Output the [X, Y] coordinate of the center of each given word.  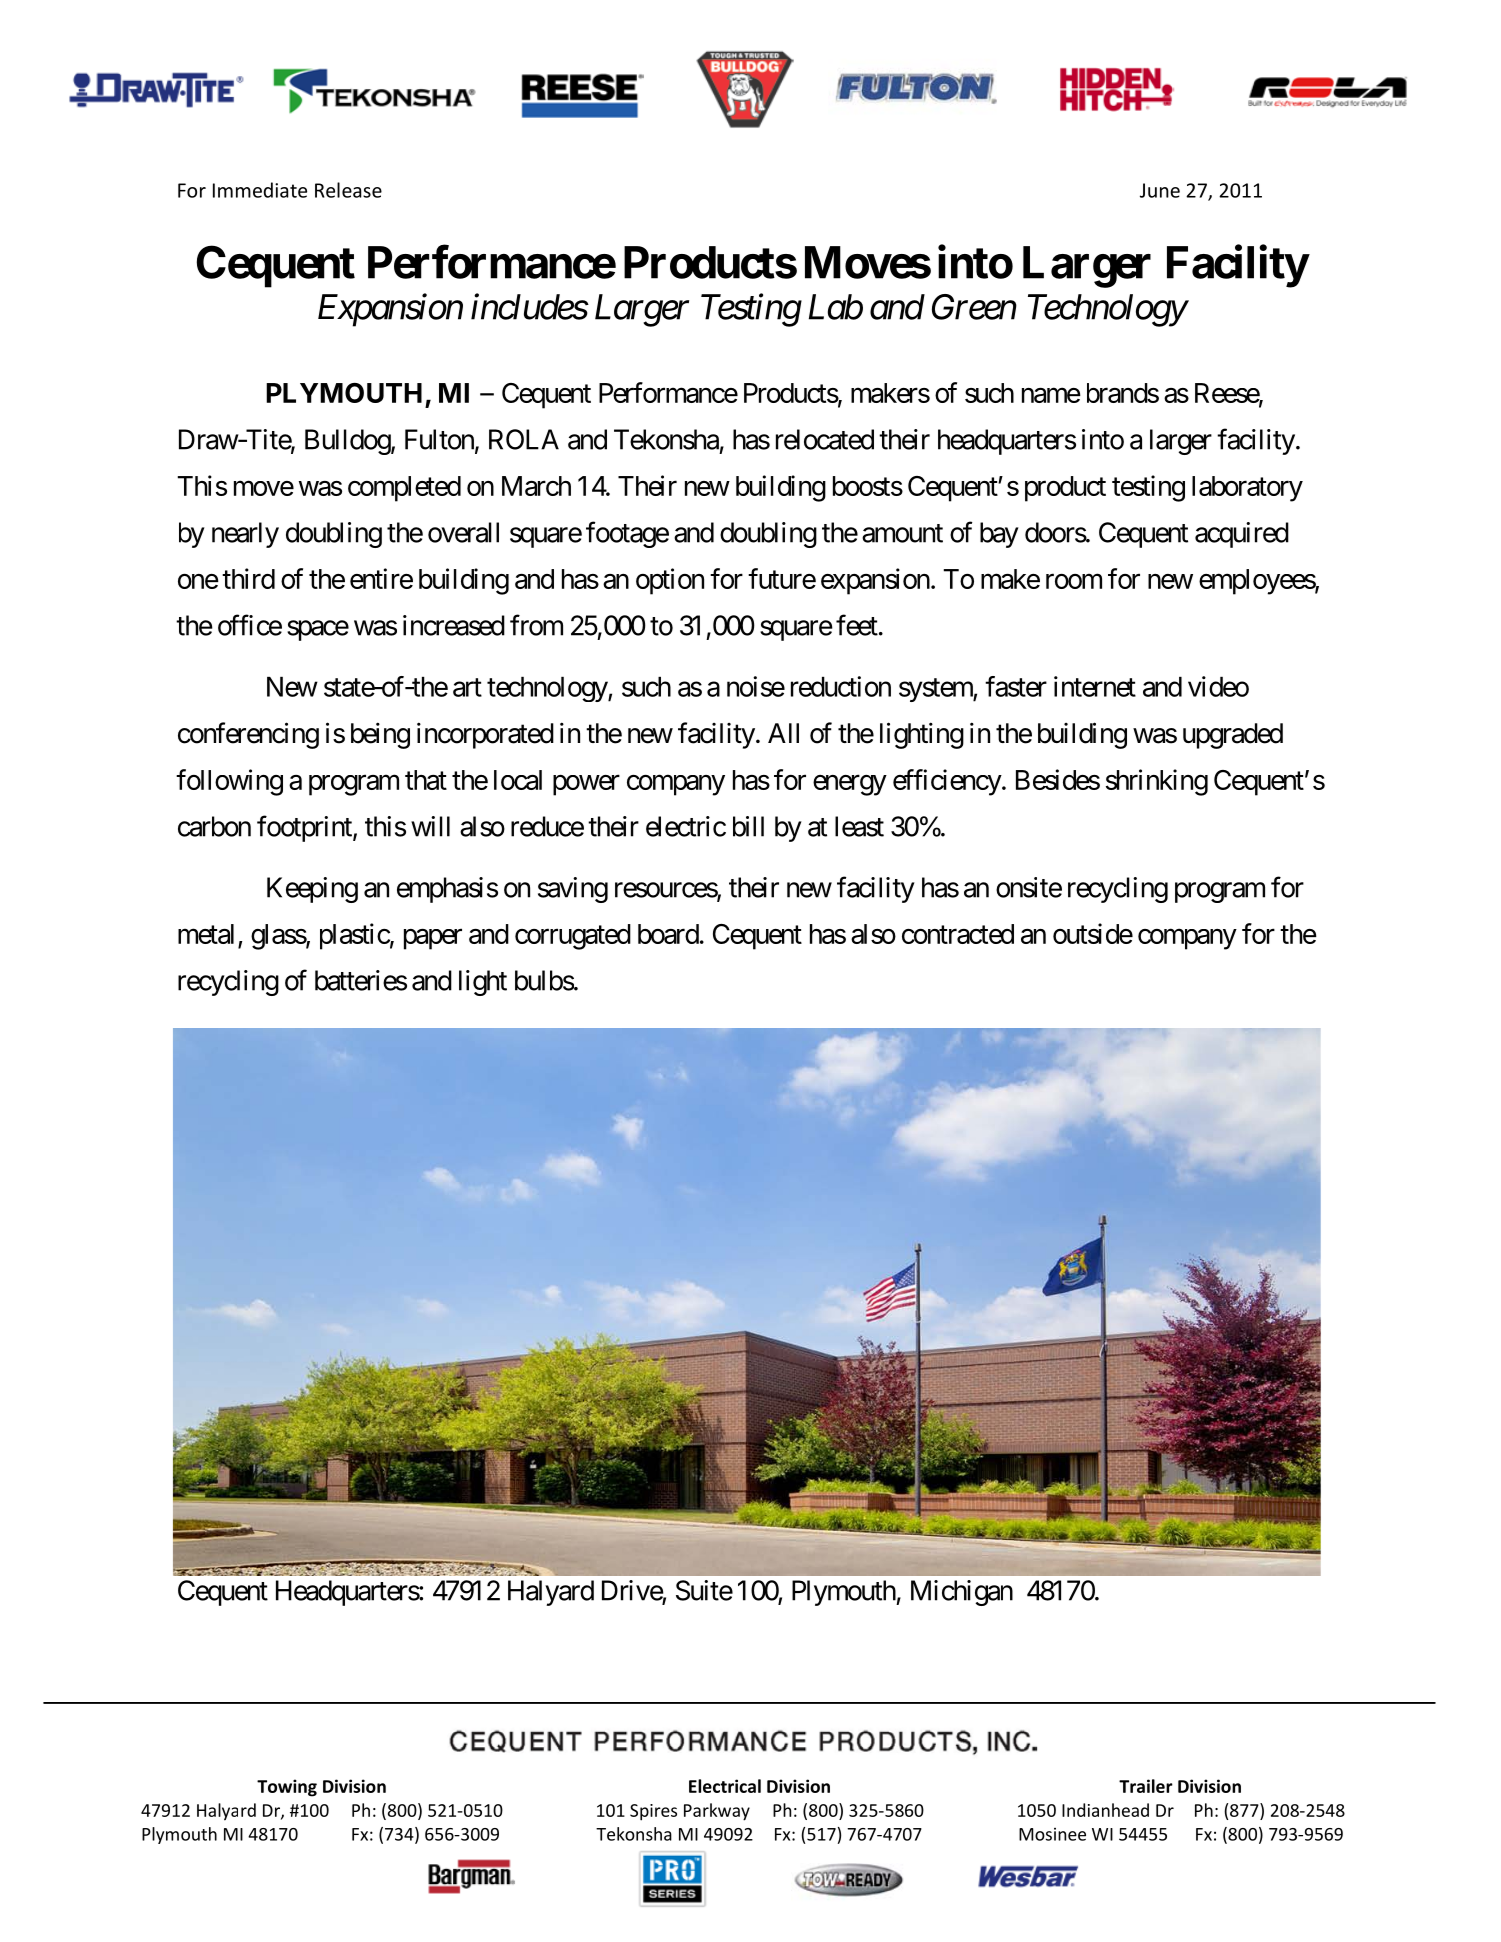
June [1160, 190]
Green [974, 307]
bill [748, 826]
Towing [287, 1788]
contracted [958, 934]
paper [433, 939]
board [668, 934]
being [380, 735]
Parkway [717, 1812]
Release [348, 190]
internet [1095, 686]
